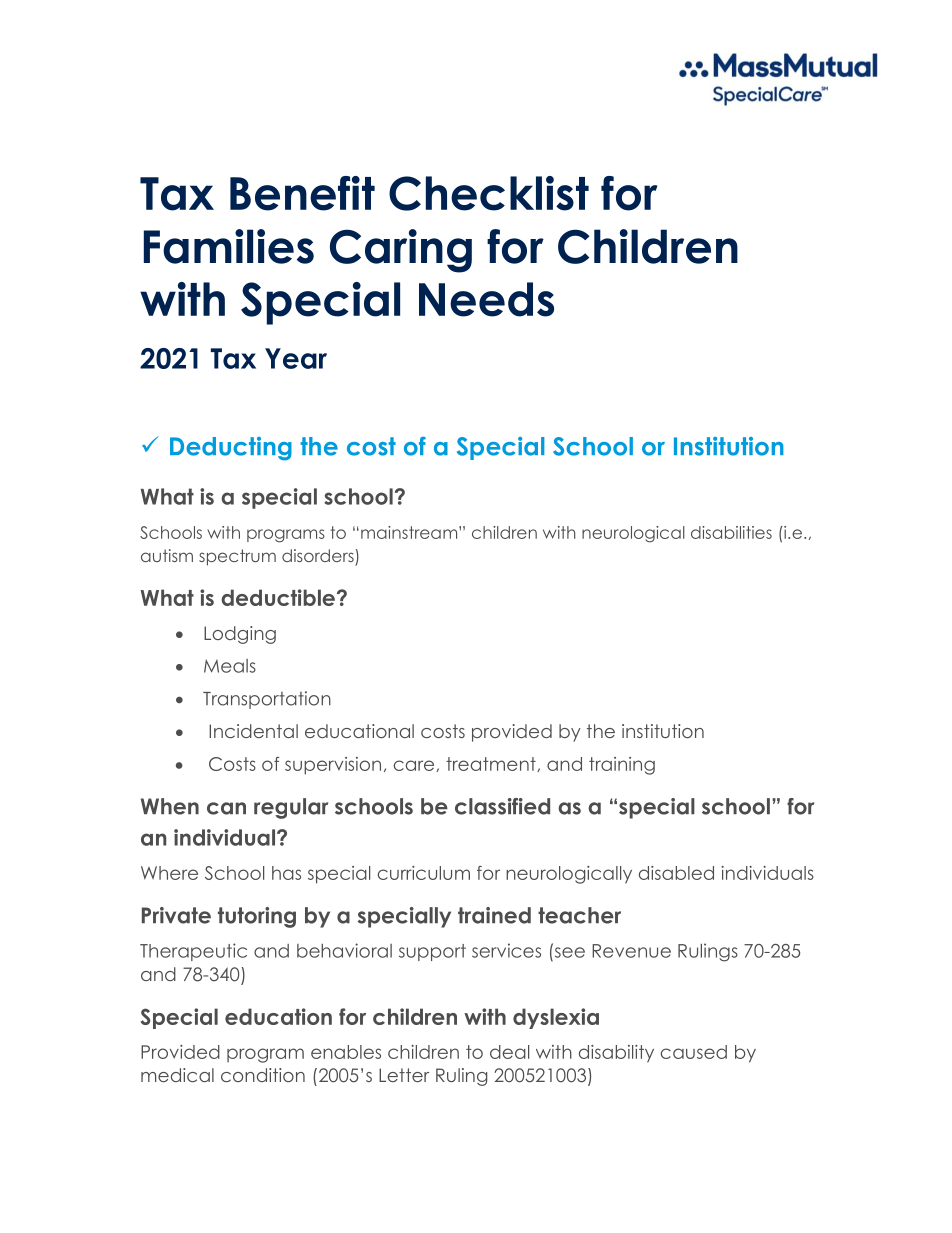 Image resolution: width=952 pixels, height=1233 pixels. What do you see at coordinates (415, 766) in the image?
I see `care` at bounding box center [415, 766].
